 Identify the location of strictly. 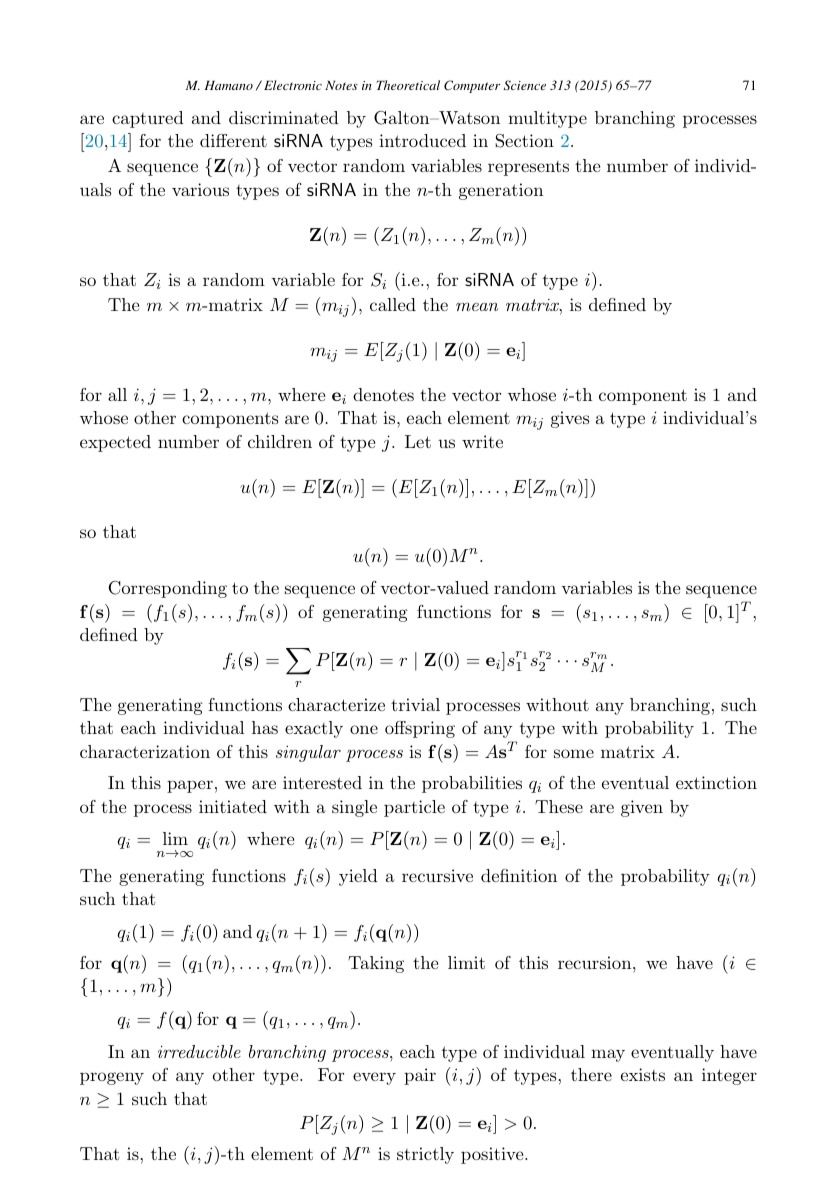
(425, 1155).
